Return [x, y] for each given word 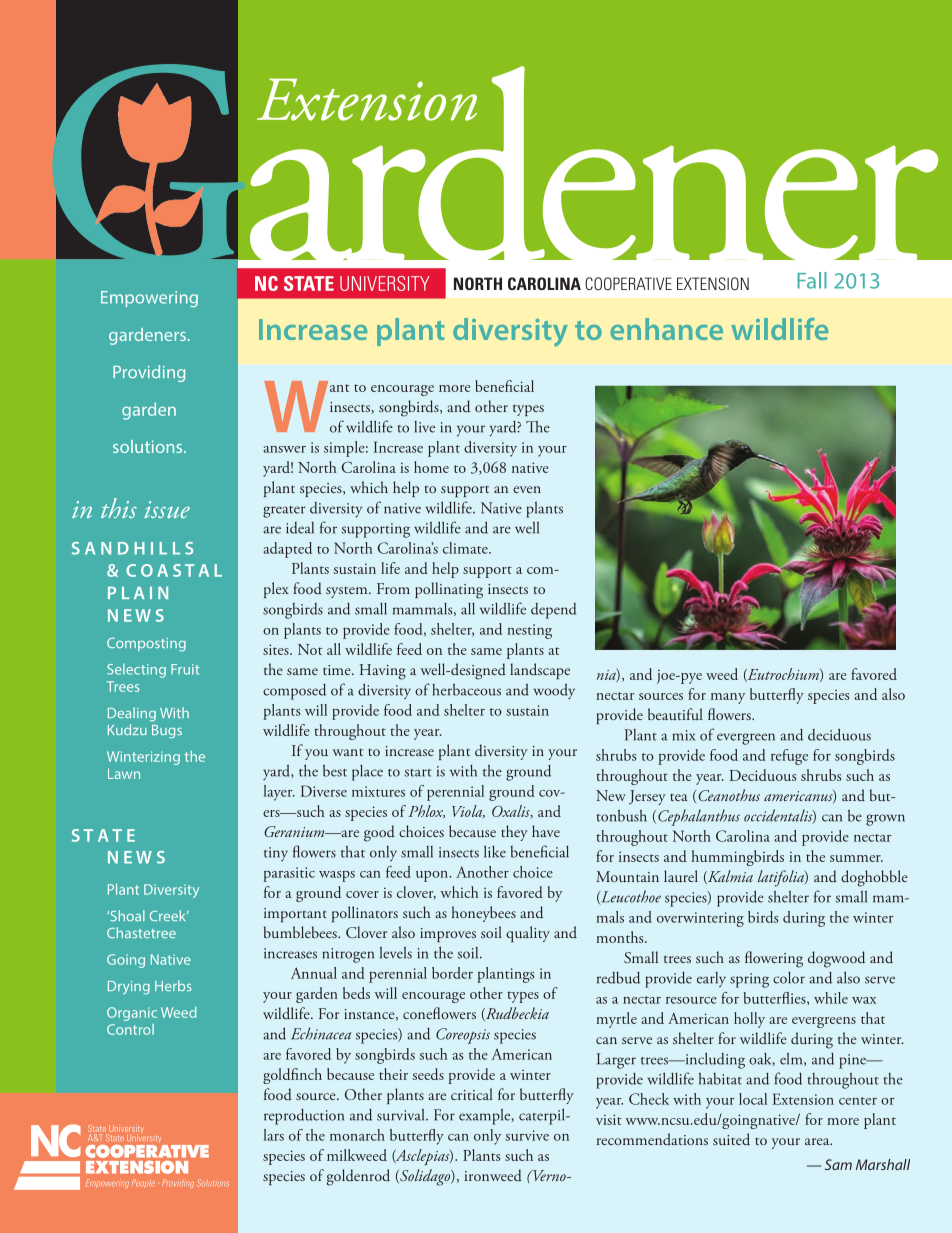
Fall [812, 280]
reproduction [304, 1117]
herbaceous [466, 689]
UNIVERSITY [385, 283]
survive [527, 1135]
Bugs [167, 732]
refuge [789, 757]
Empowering [149, 299]
